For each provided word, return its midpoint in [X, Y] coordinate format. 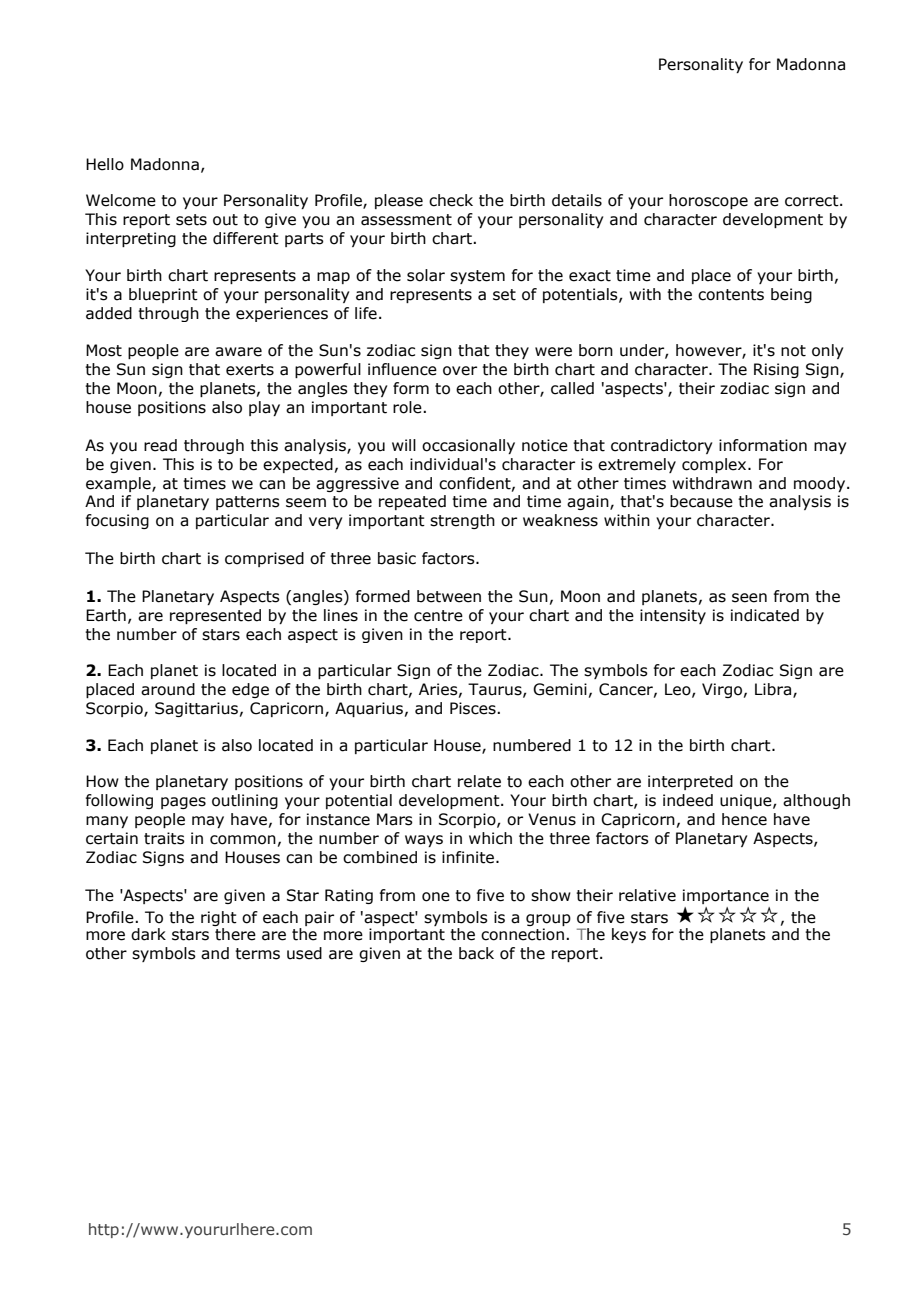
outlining [245, 801]
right [219, 918]
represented [215, 616]
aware [238, 352]
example [119, 484]
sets [191, 220]
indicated [765, 615]
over [460, 371]
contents [731, 295]
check [451, 200]
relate [479, 781]
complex [715, 465]
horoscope [708, 201]
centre [438, 616]
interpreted [690, 782]
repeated [412, 502]
